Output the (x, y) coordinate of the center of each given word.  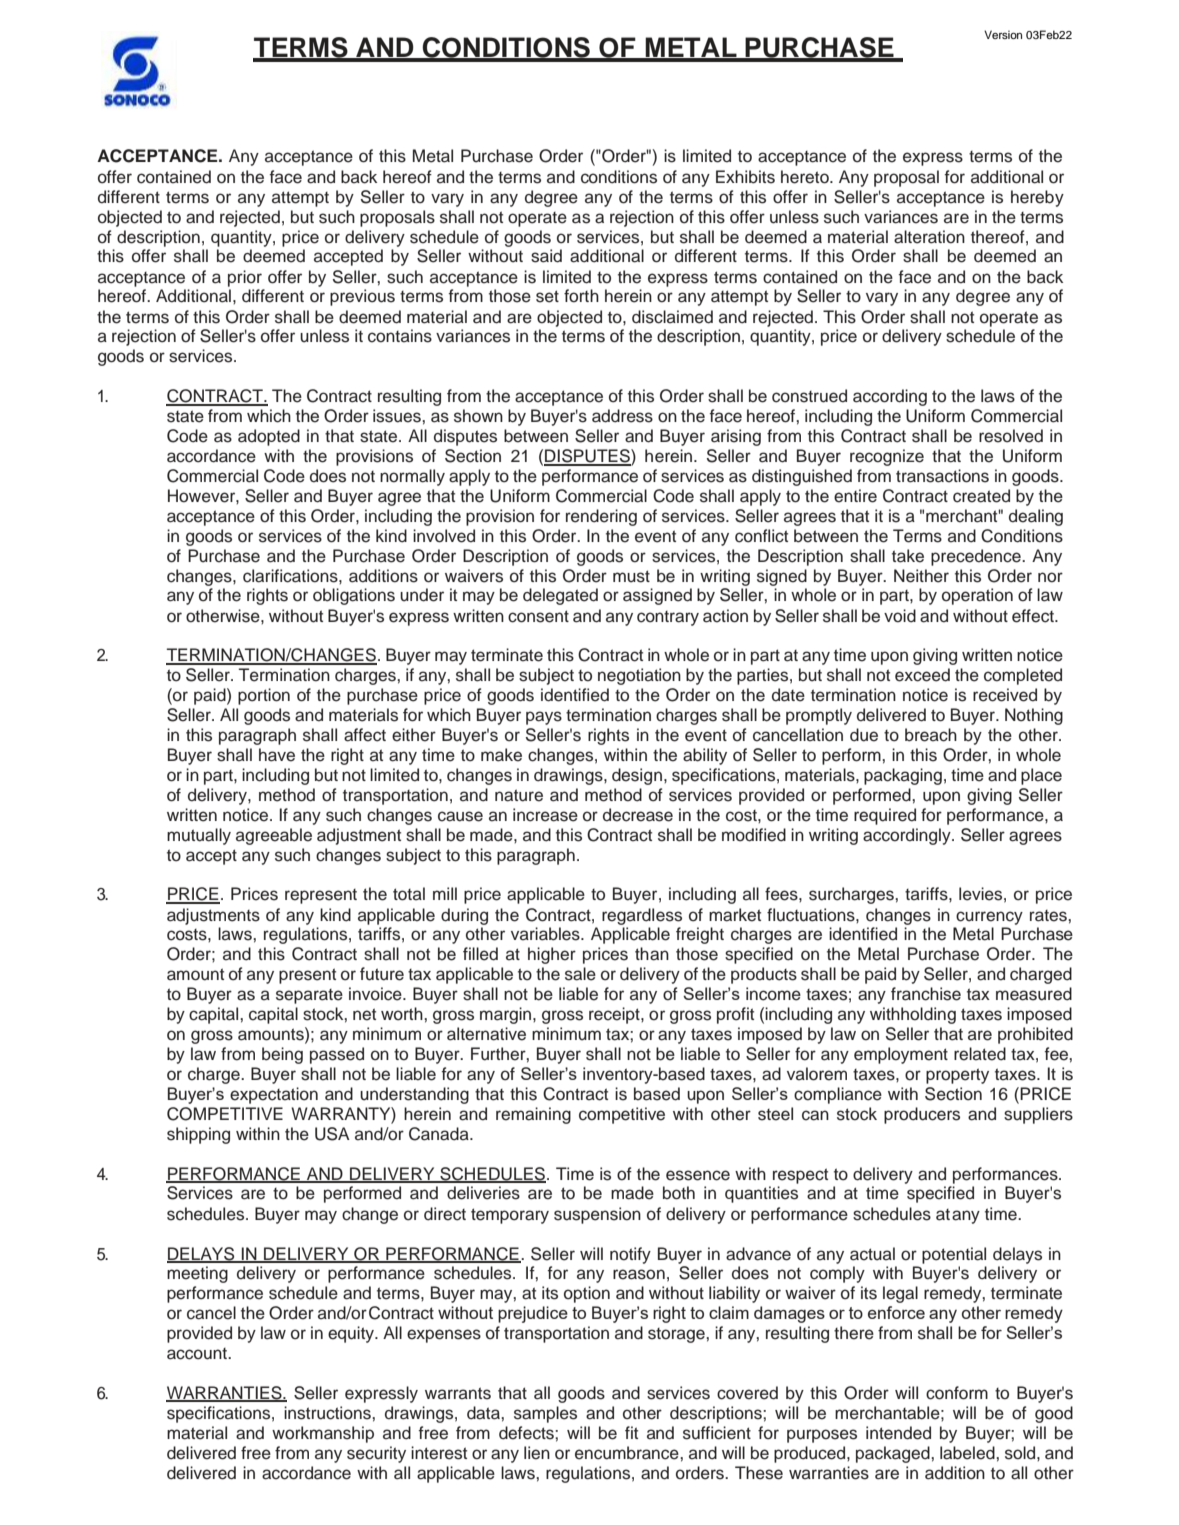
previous (362, 297)
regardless (642, 916)
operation (977, 596)
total (409, 894)
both (679, 1193)
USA (332, 1134)
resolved (1011, 436)
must (631, 576)
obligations (354, 596)
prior (245, 278)
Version (1003, 34)
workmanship (323, 1434)
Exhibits (745, 177)
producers (922, 1115)
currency (989, 918)
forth (581, 296)
